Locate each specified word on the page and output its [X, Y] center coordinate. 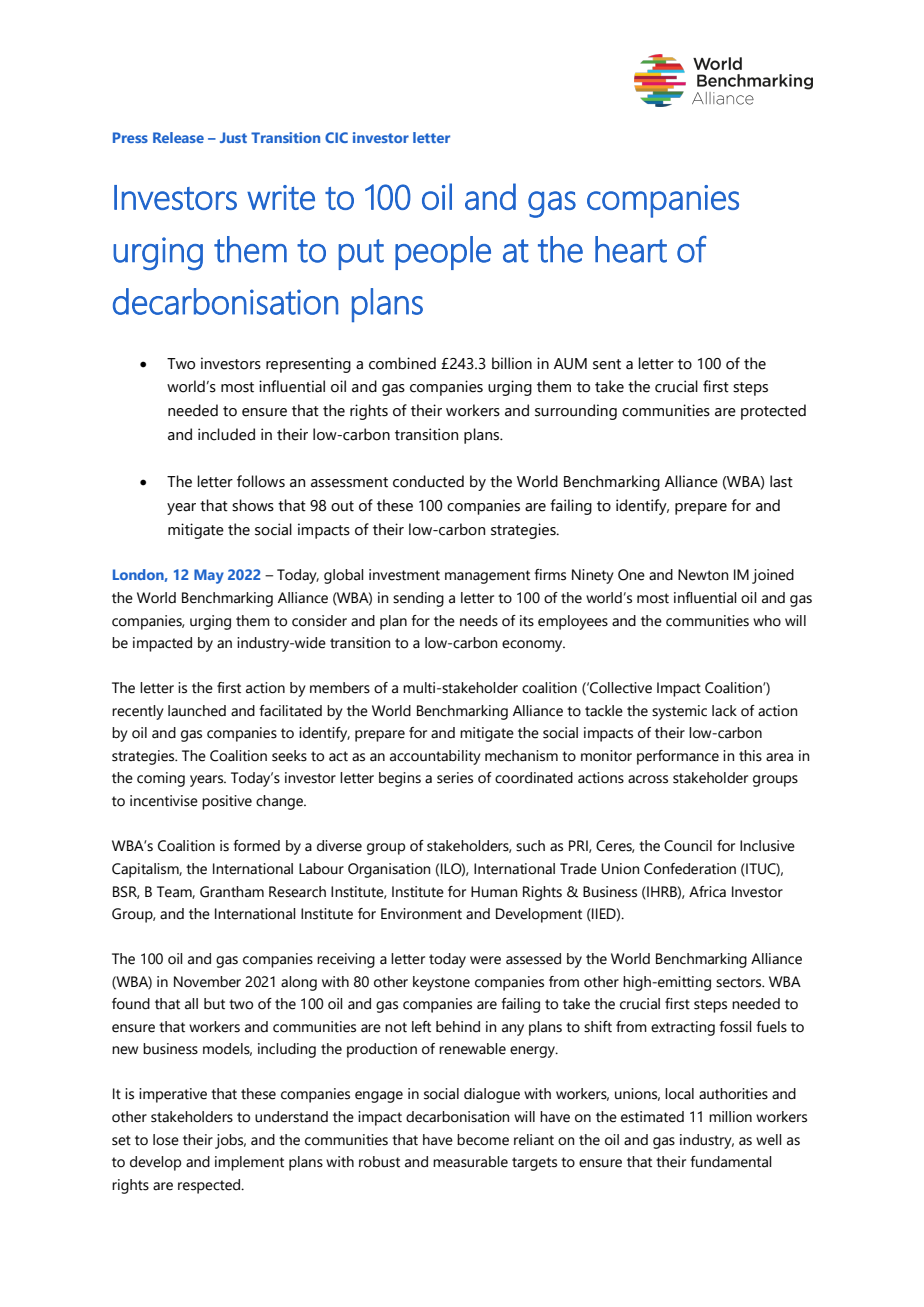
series [455, 778]
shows [253, 505]
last [781, 481]
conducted [428, 481]
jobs [230, 1141]
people [443, 253]
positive [227, 802]
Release [178, 137]
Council [688, 846]
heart [631, 249]
